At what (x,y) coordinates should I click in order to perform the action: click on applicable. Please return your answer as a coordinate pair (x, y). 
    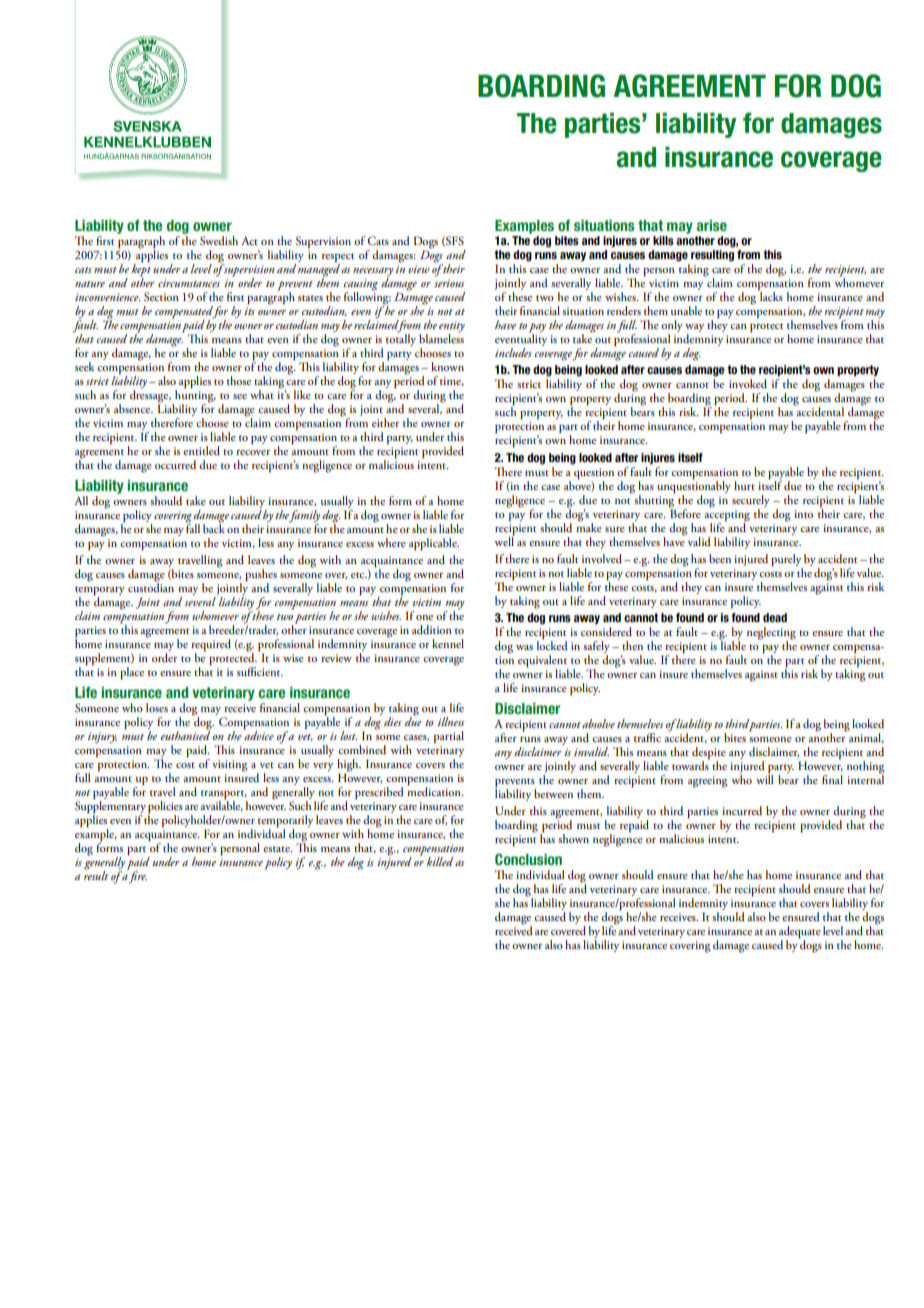
    Looking at the image, I should click on (434, 544).
